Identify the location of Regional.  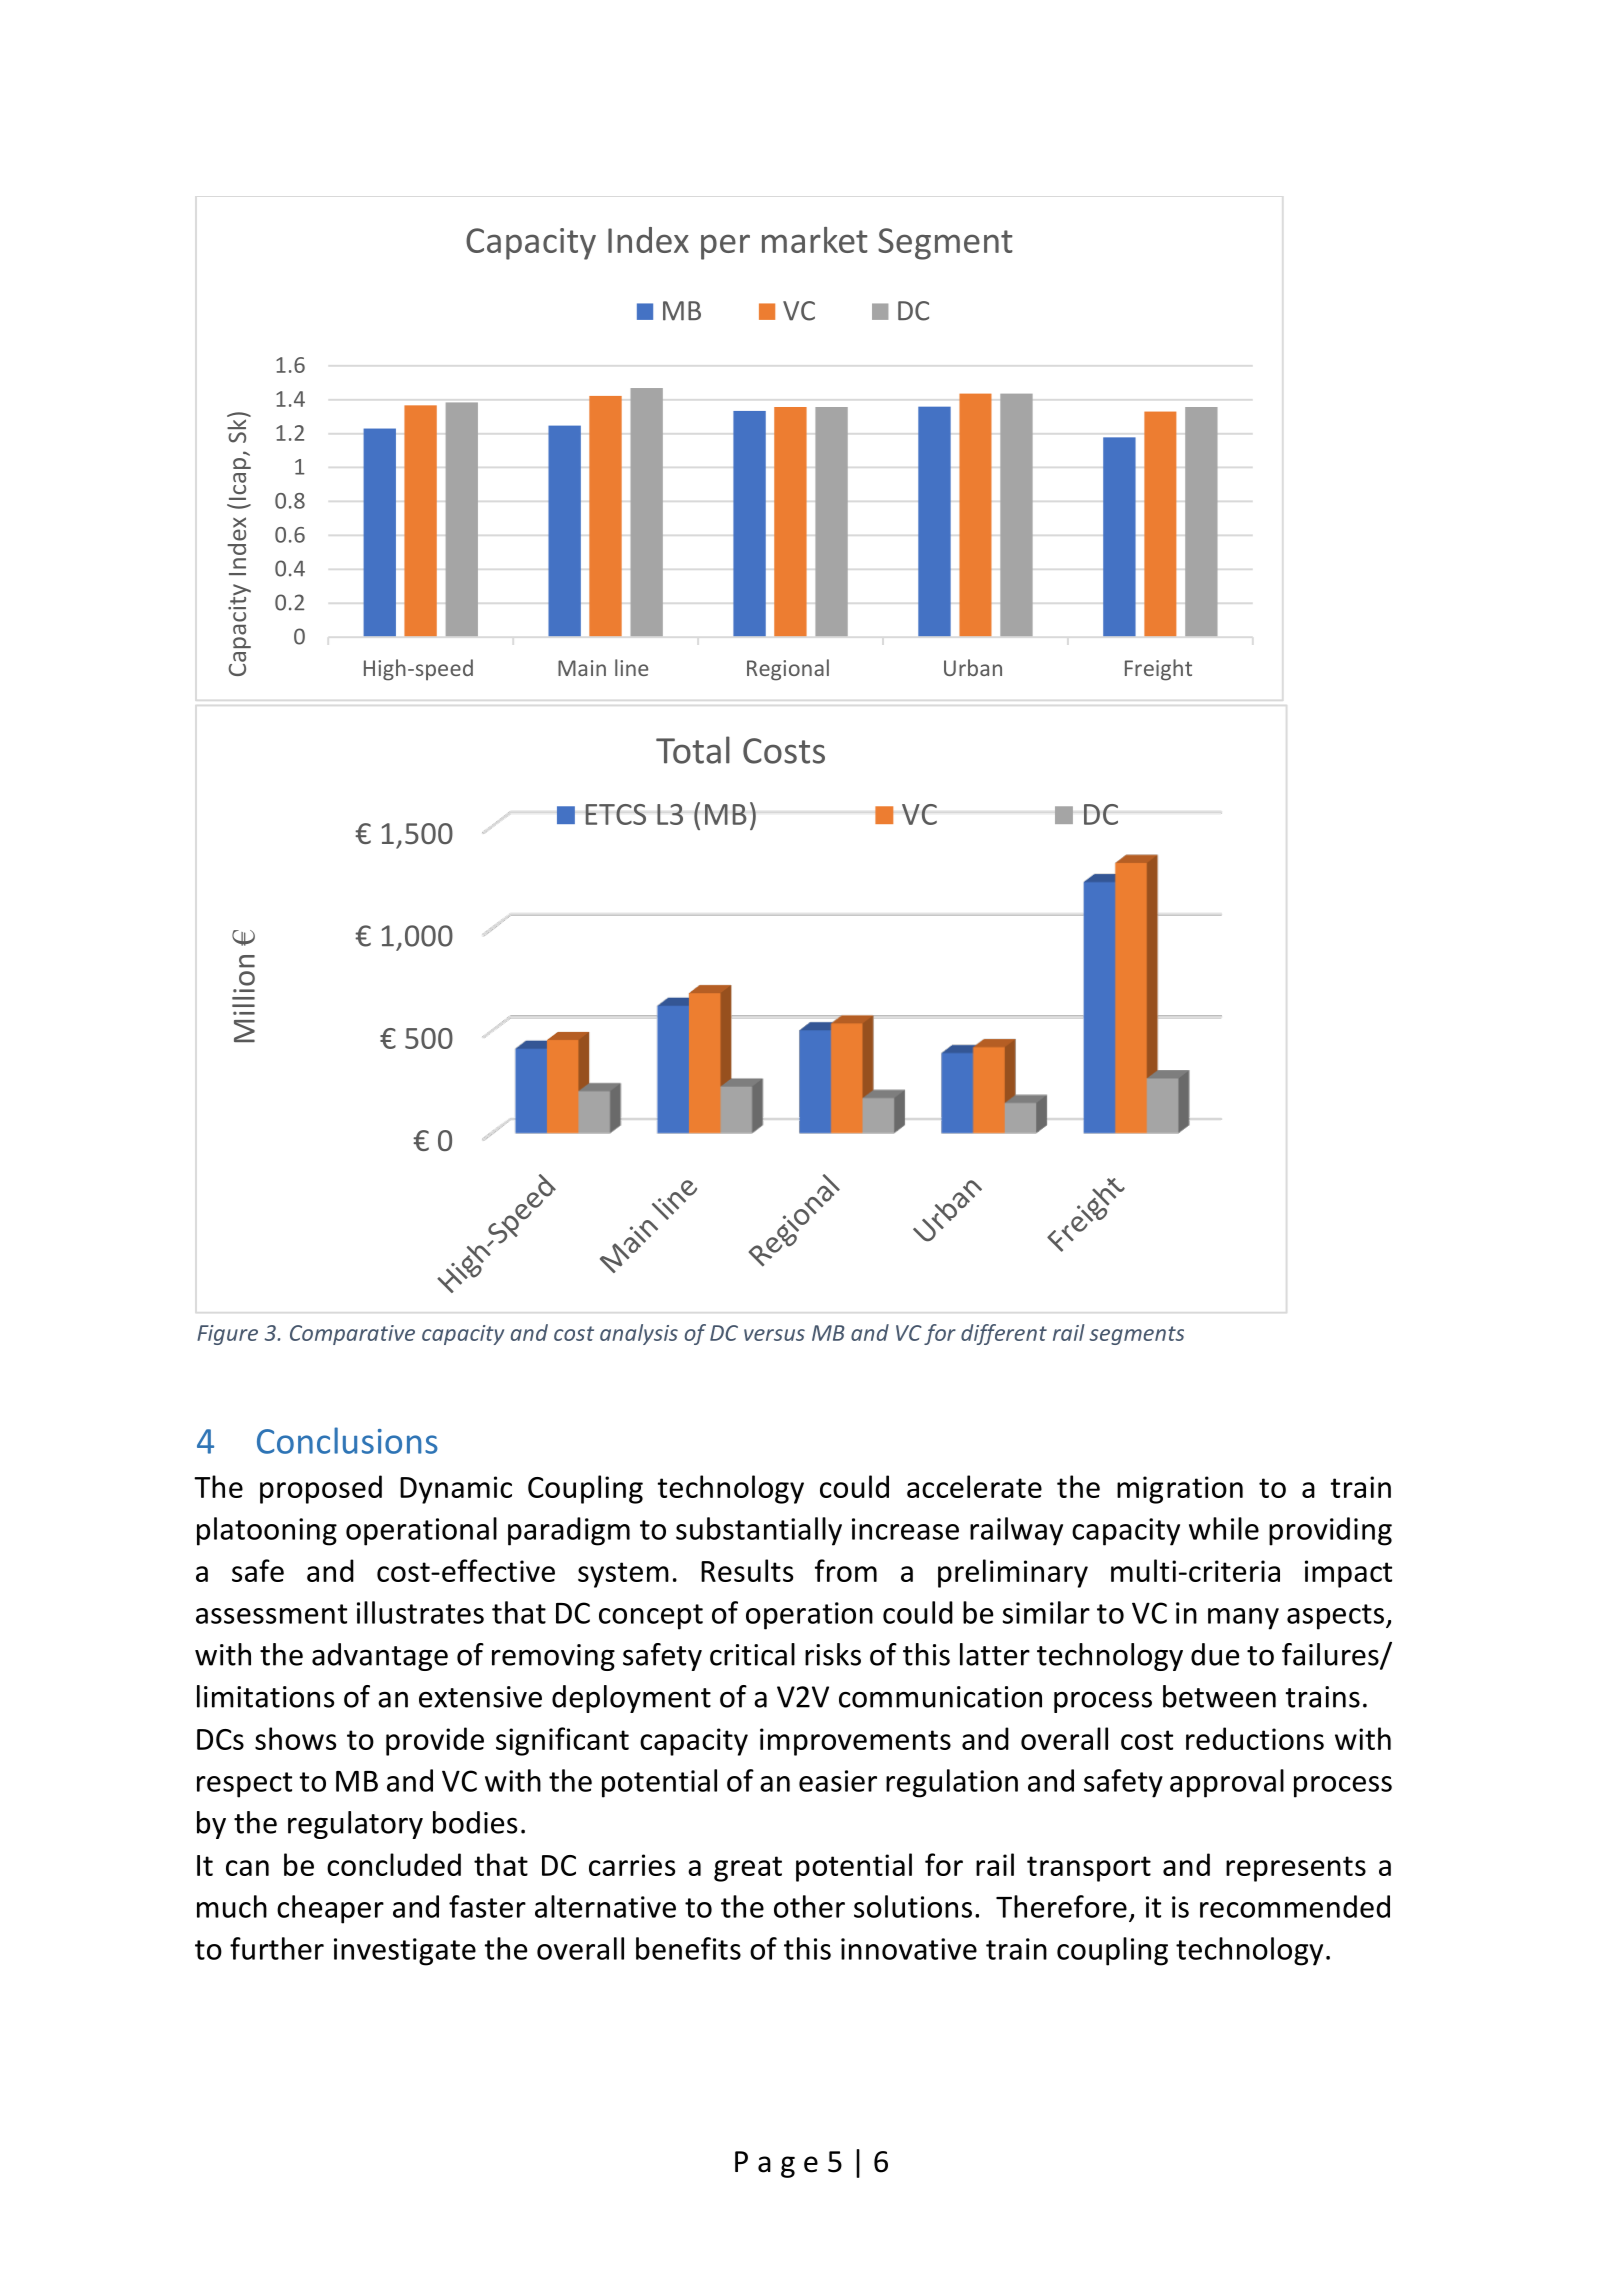
(788, 670).
